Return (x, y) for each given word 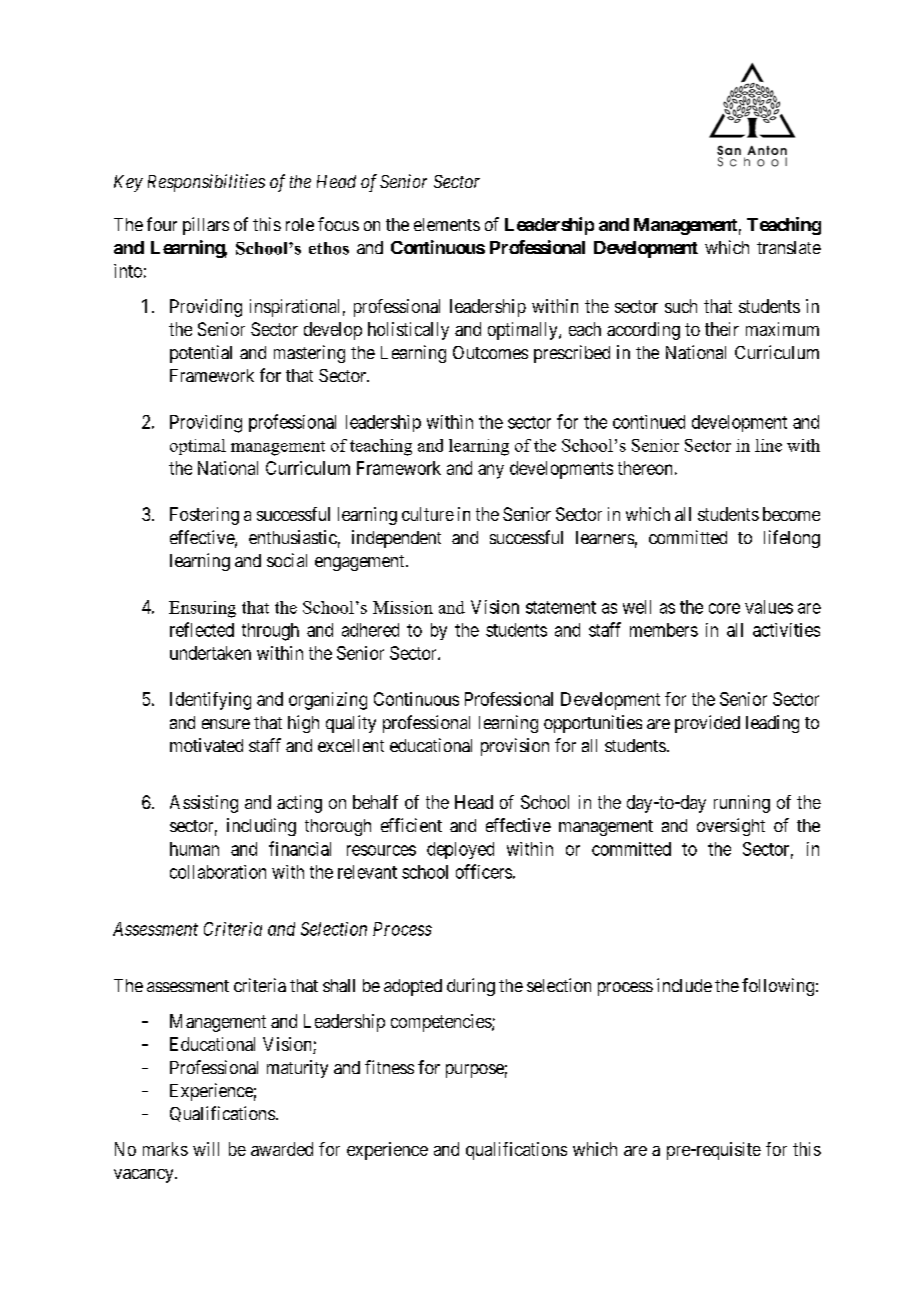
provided (707, 724)
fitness (389, 1067)
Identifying (210, 701)
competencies (442, 1023)
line (768, 445)
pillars (206, 226)
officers (484, 871)
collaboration (218, 872)
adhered (370, 630)
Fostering (204, 516)
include (684, 985)
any (491, 471)
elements (447, 224)
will (206, 1149)
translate (789, 247)
